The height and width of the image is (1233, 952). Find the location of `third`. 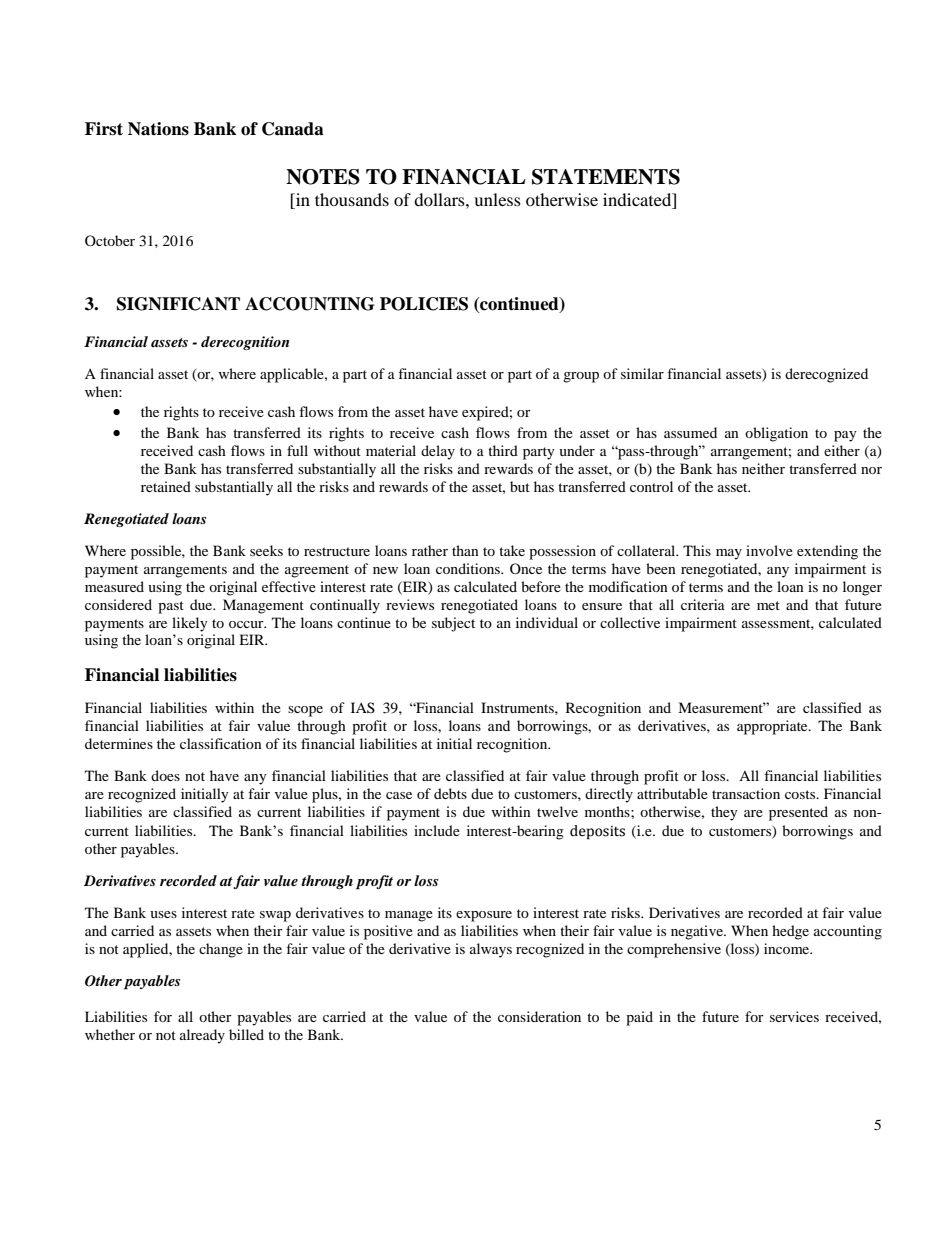

third is located at coordinates (503, 450).
